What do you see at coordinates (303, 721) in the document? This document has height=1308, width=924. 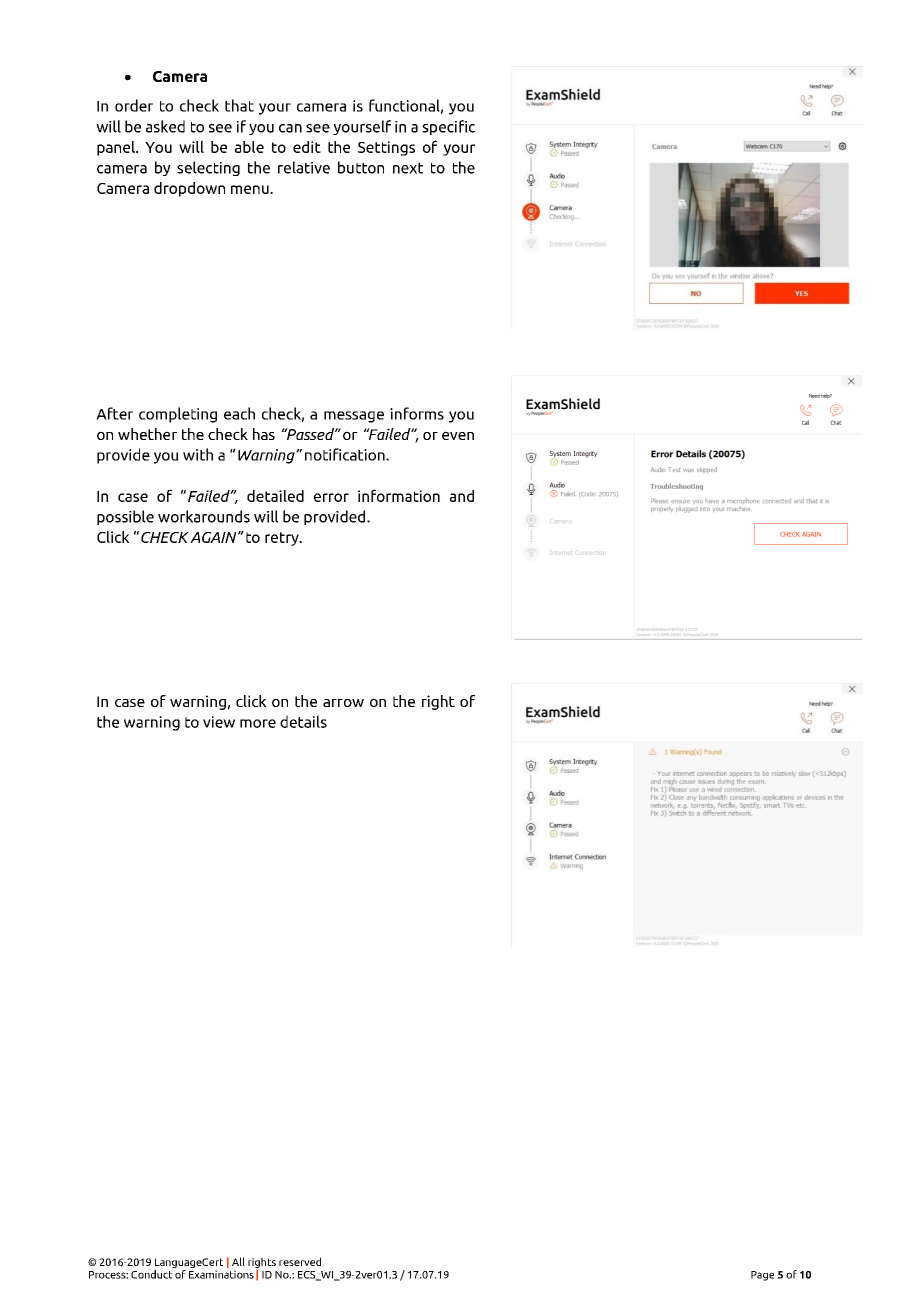 I see `details` at bounding box center [303, 721].
